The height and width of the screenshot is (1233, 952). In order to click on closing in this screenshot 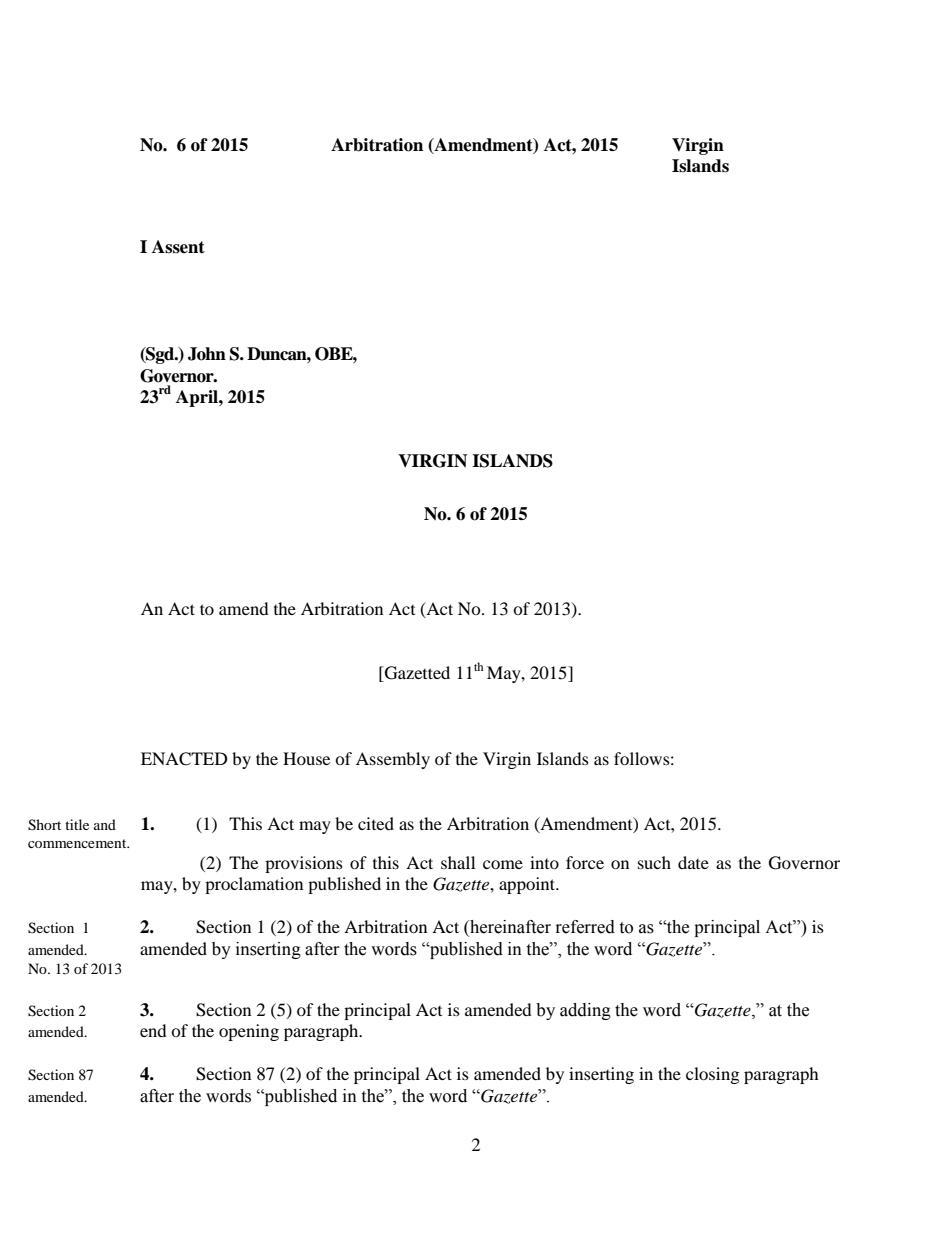, I will do `click(712, 1075)`.
